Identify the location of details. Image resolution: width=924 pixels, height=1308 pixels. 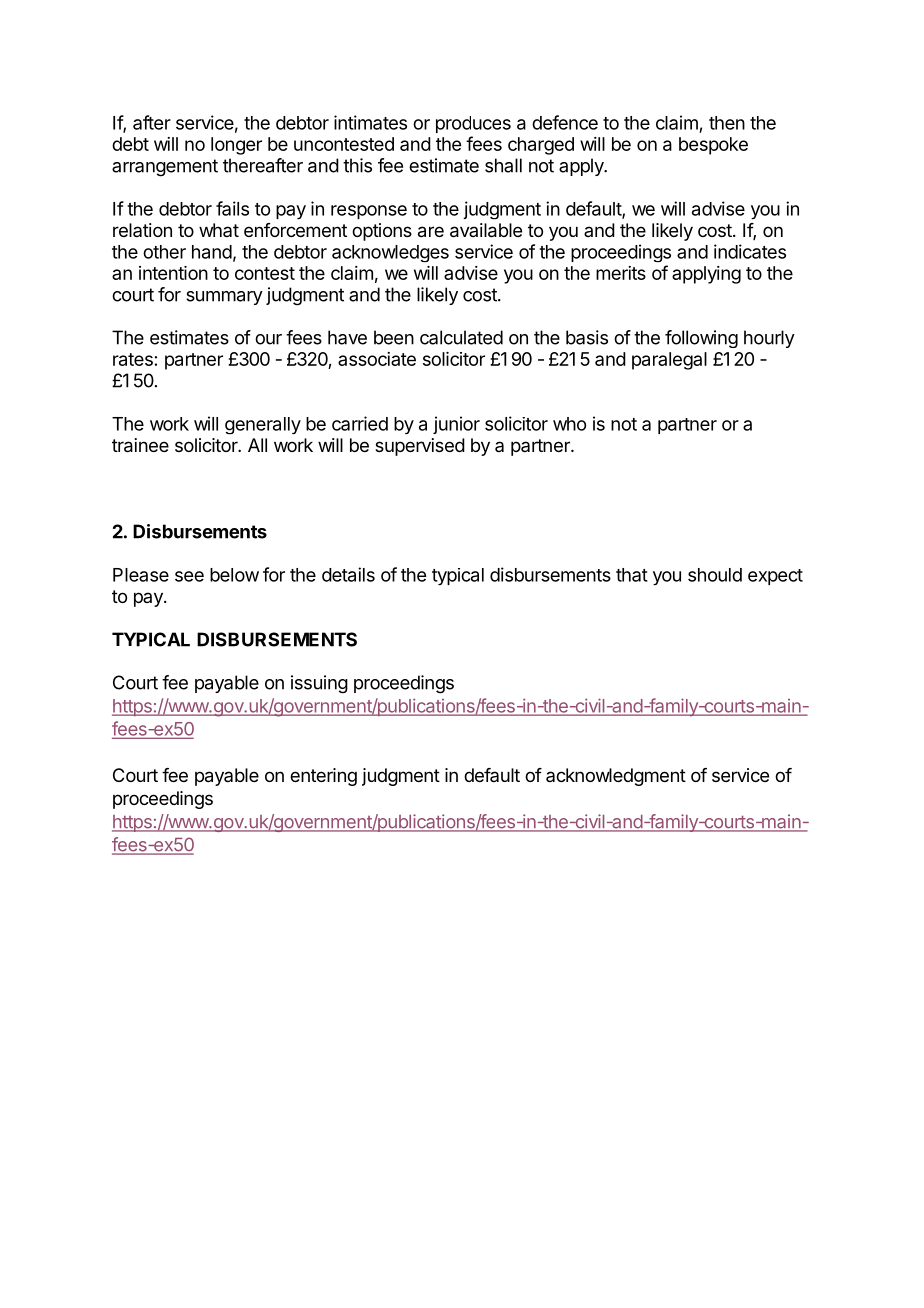
(348, 574).
